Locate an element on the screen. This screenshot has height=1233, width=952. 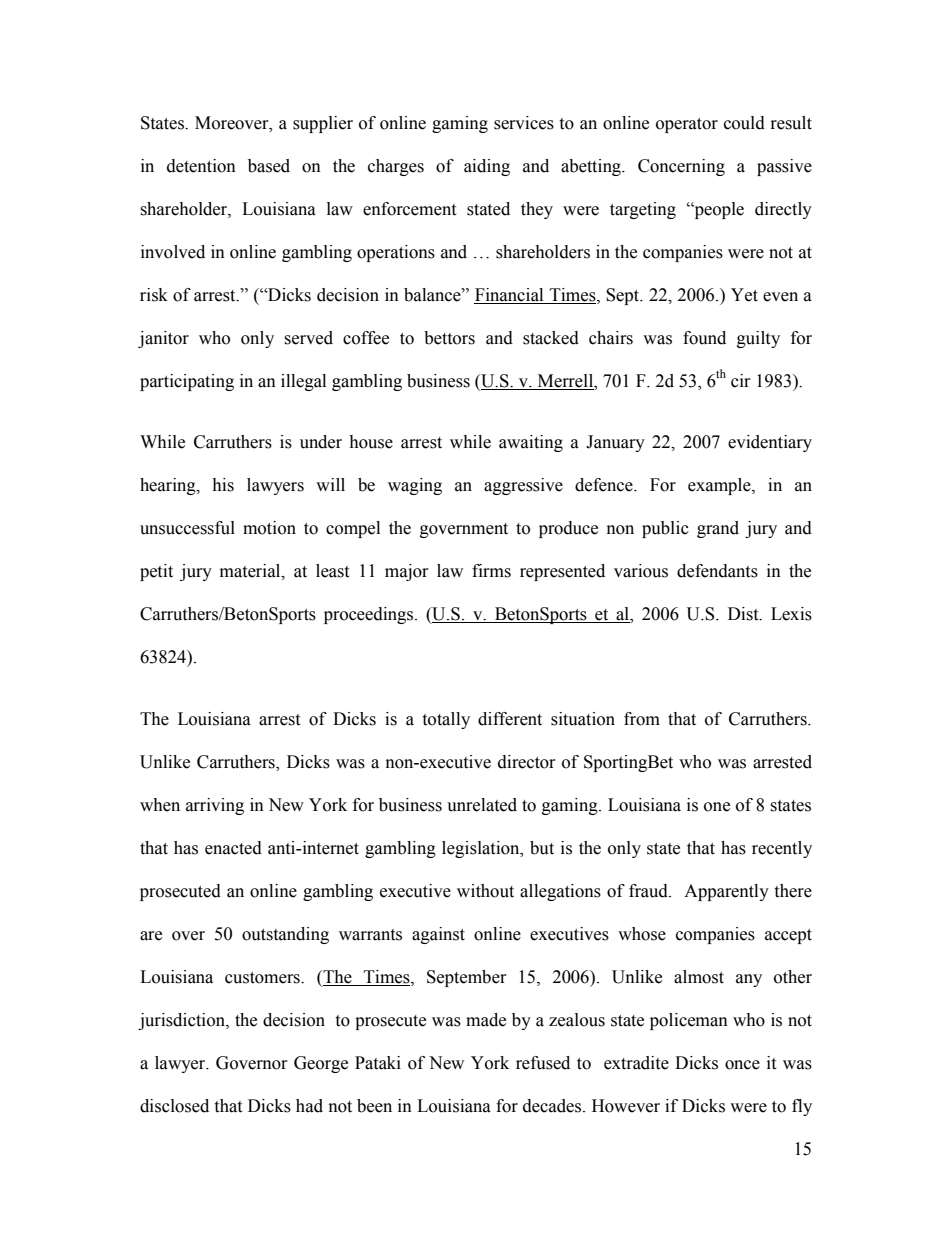
refused is located at coordinates (543, 1063).
